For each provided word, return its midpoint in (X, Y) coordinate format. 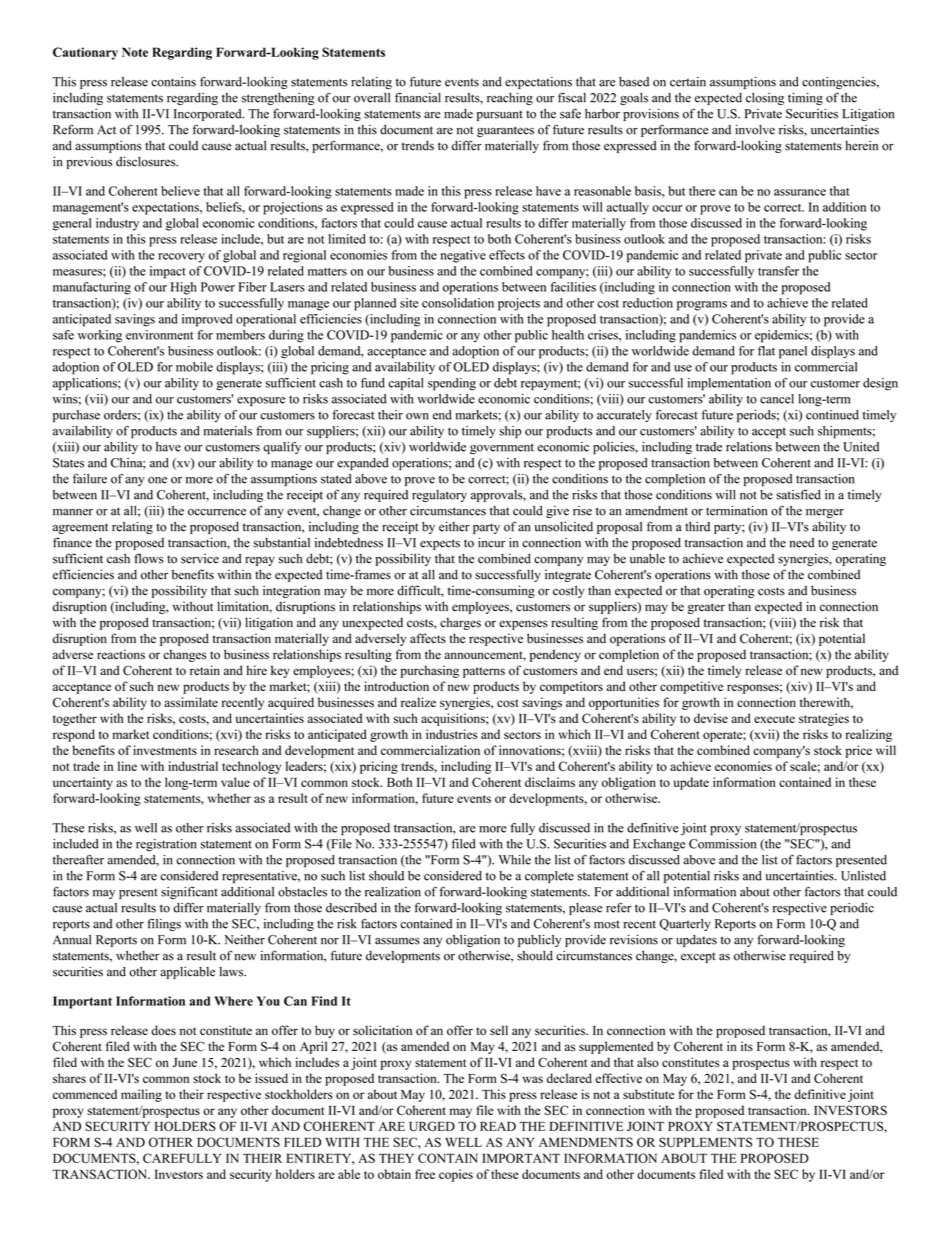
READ (498, 1126)
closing (765, 99)
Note (135, 52)
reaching (510, 99)
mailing (141, 1095)
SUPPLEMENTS (705, 1142)
